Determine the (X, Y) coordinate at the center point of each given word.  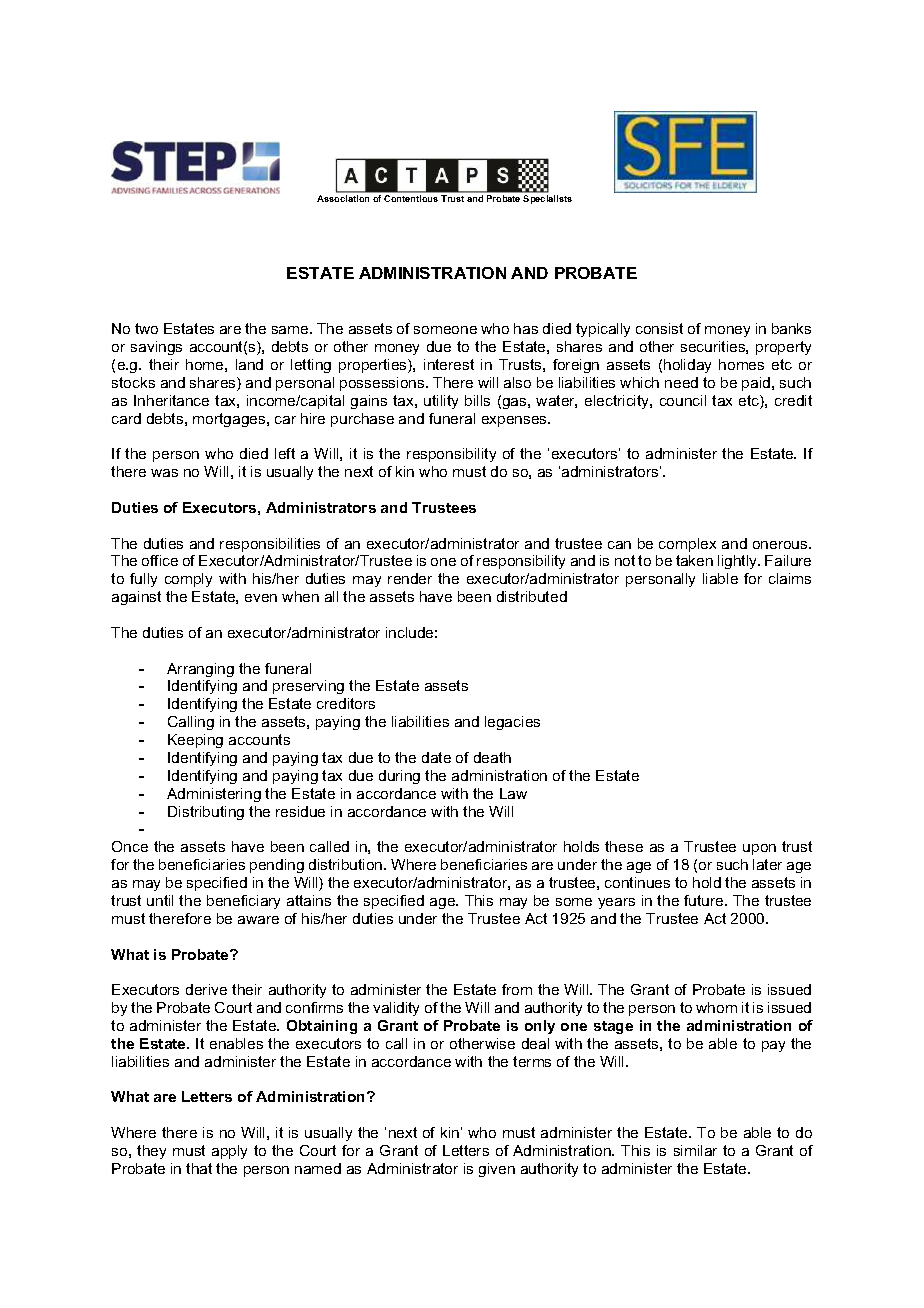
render (410, 578)
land (249, 364)
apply (229, 1152)
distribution (347, 864)
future (705, 900)
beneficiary (243, 902)
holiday (687, 366)
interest (449, 364)
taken (694, 560)
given (497, 1170)
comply (188, 580)
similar (695, 1150)
